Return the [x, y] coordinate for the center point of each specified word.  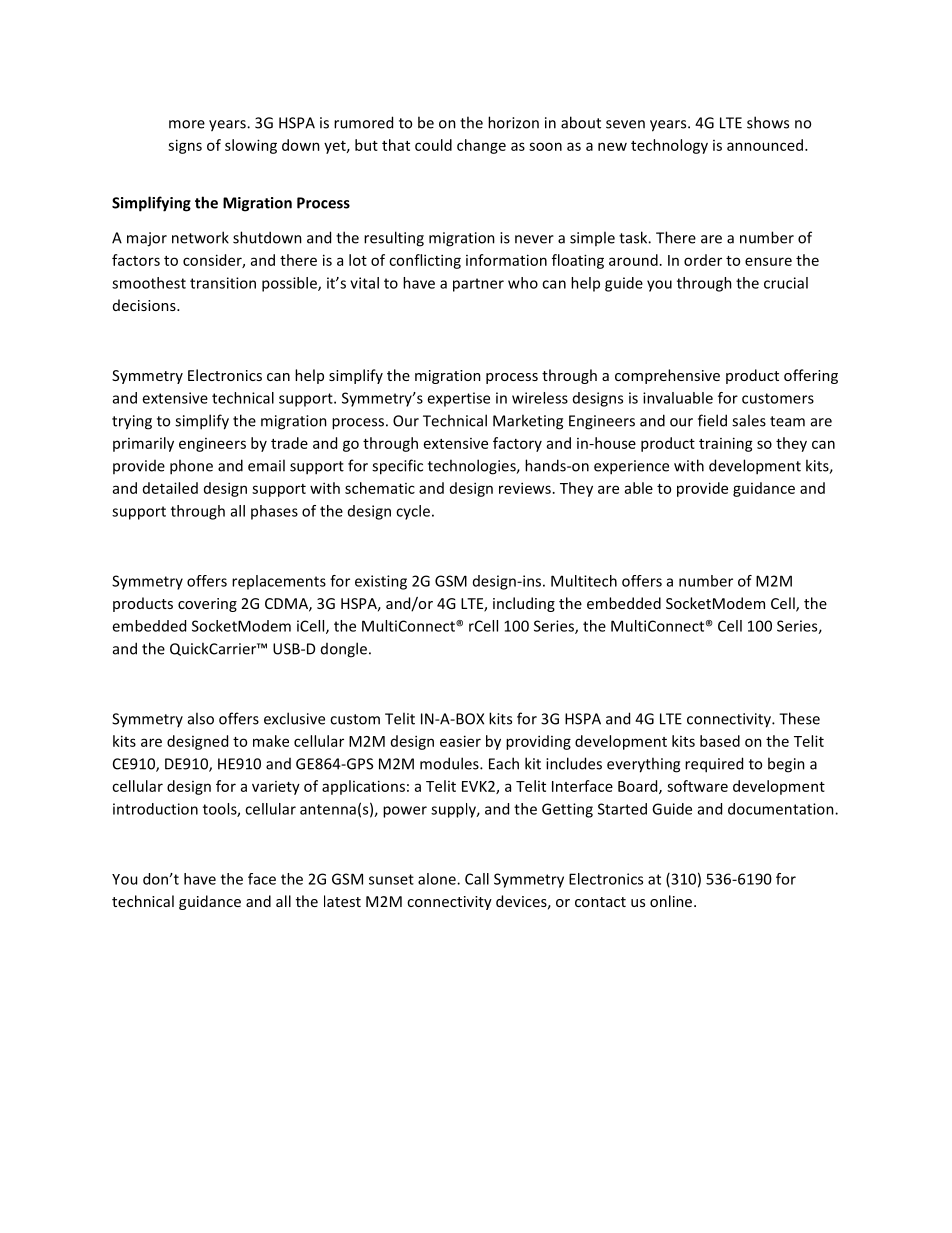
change [481, 146]
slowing [251, 146]
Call [477, 879]
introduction [155, 809]
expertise [458, 399]
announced [766, 145]
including [524, 604]
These [799, 718]
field [712, 420]
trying [132, 422]
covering [207, 605]
